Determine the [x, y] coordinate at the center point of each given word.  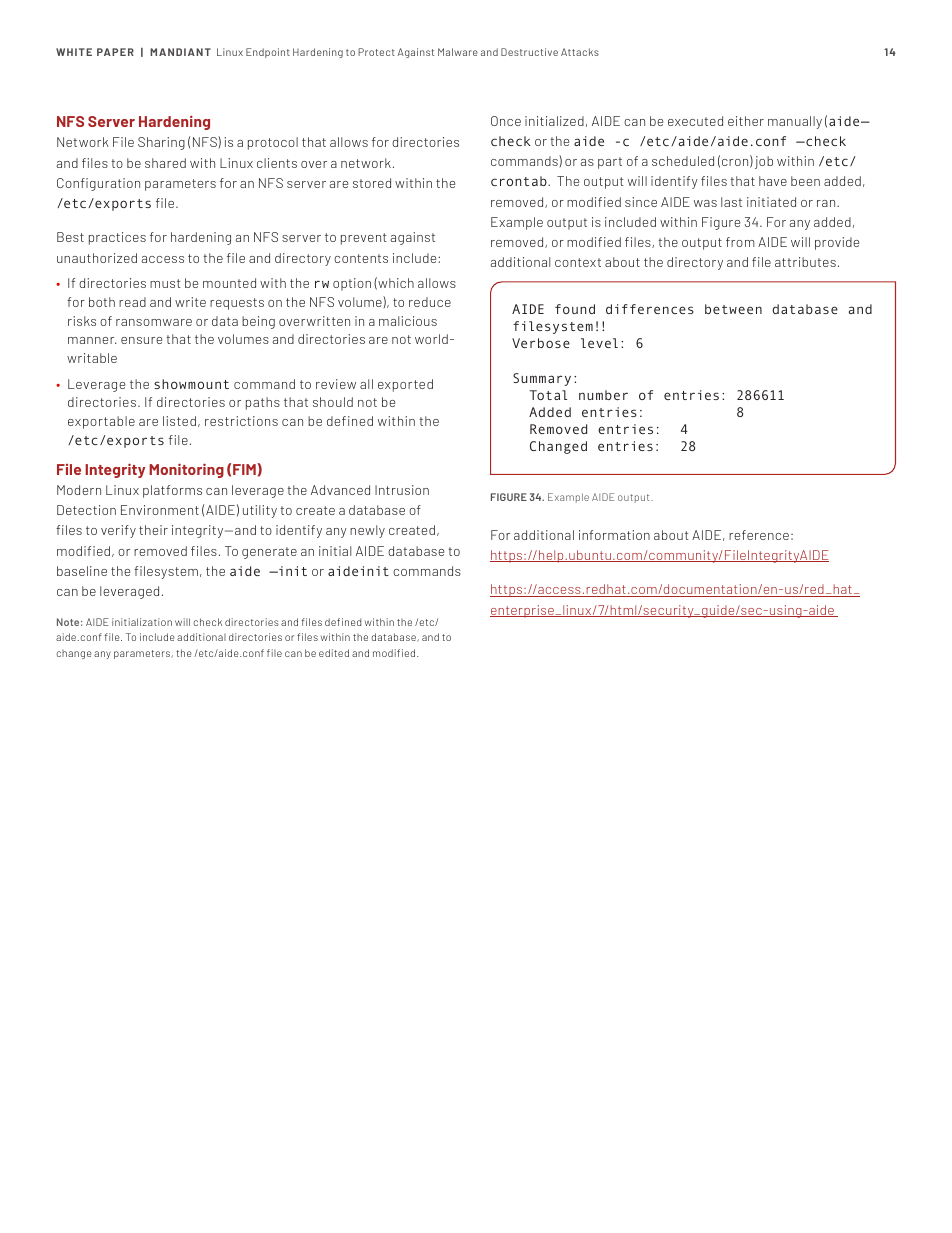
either [746, 121]
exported [405, 385]
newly [367, 531]
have [773, 181]
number [603, 395]
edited [334, 653]
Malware [458, 52]
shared [165, 163]
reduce [430, 302]
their [153, 530]
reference [759, 535]
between [733, 309]
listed [179, 421]
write [190, 302]
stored [372, 183]
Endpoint [268, 53]
